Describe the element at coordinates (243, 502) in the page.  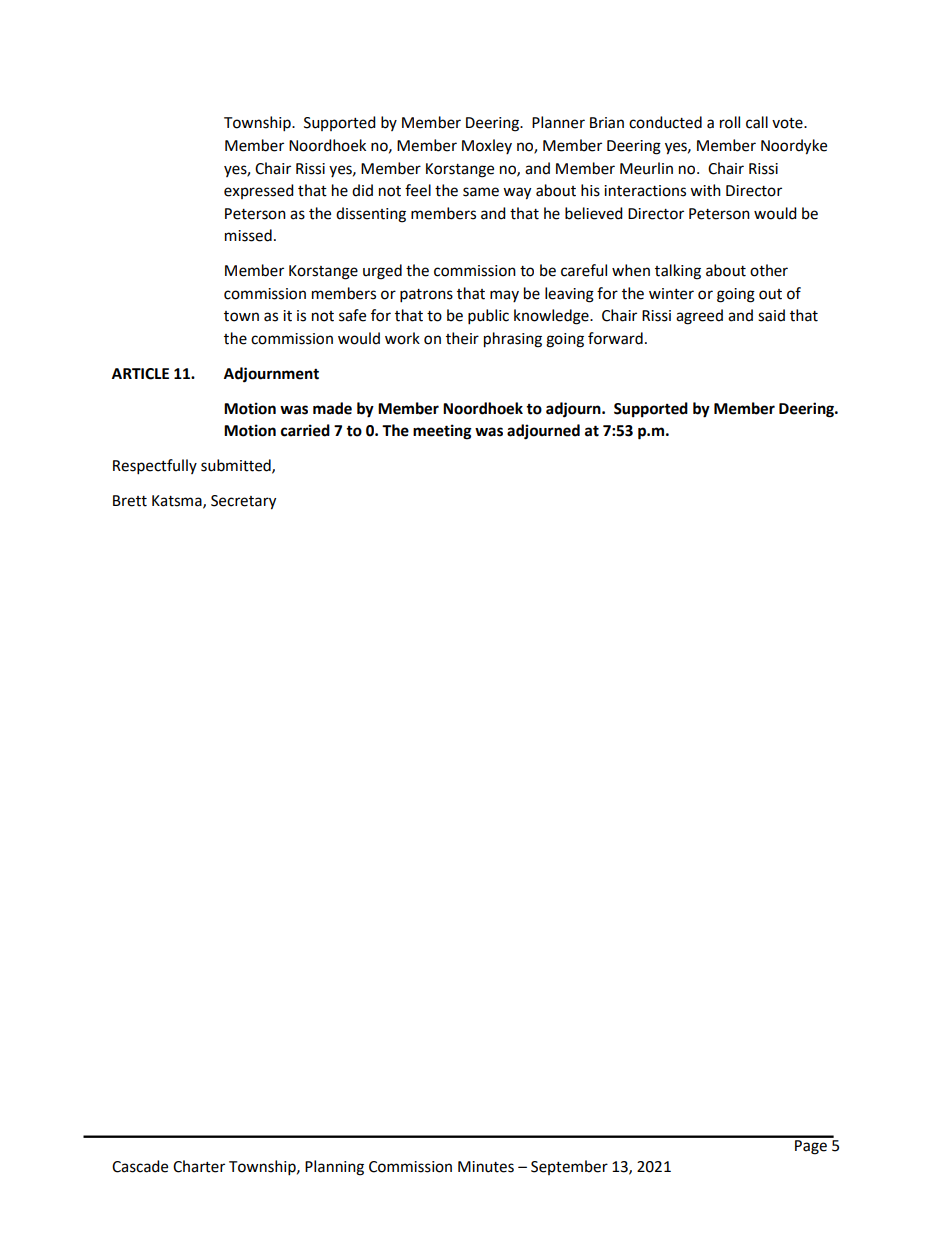
I see `Secretary` at that location.
